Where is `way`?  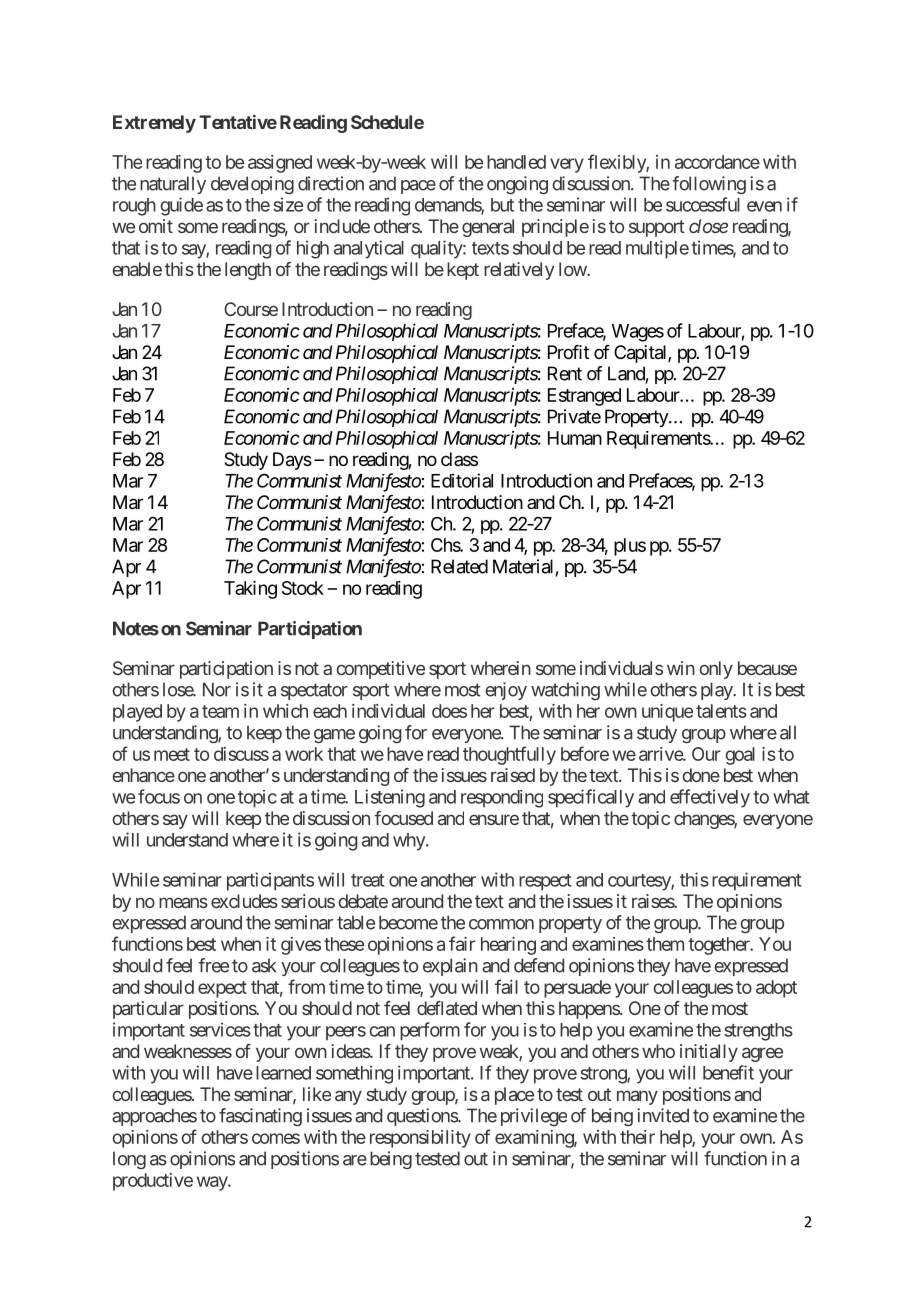
way is located at coordinates (213, 1183).
